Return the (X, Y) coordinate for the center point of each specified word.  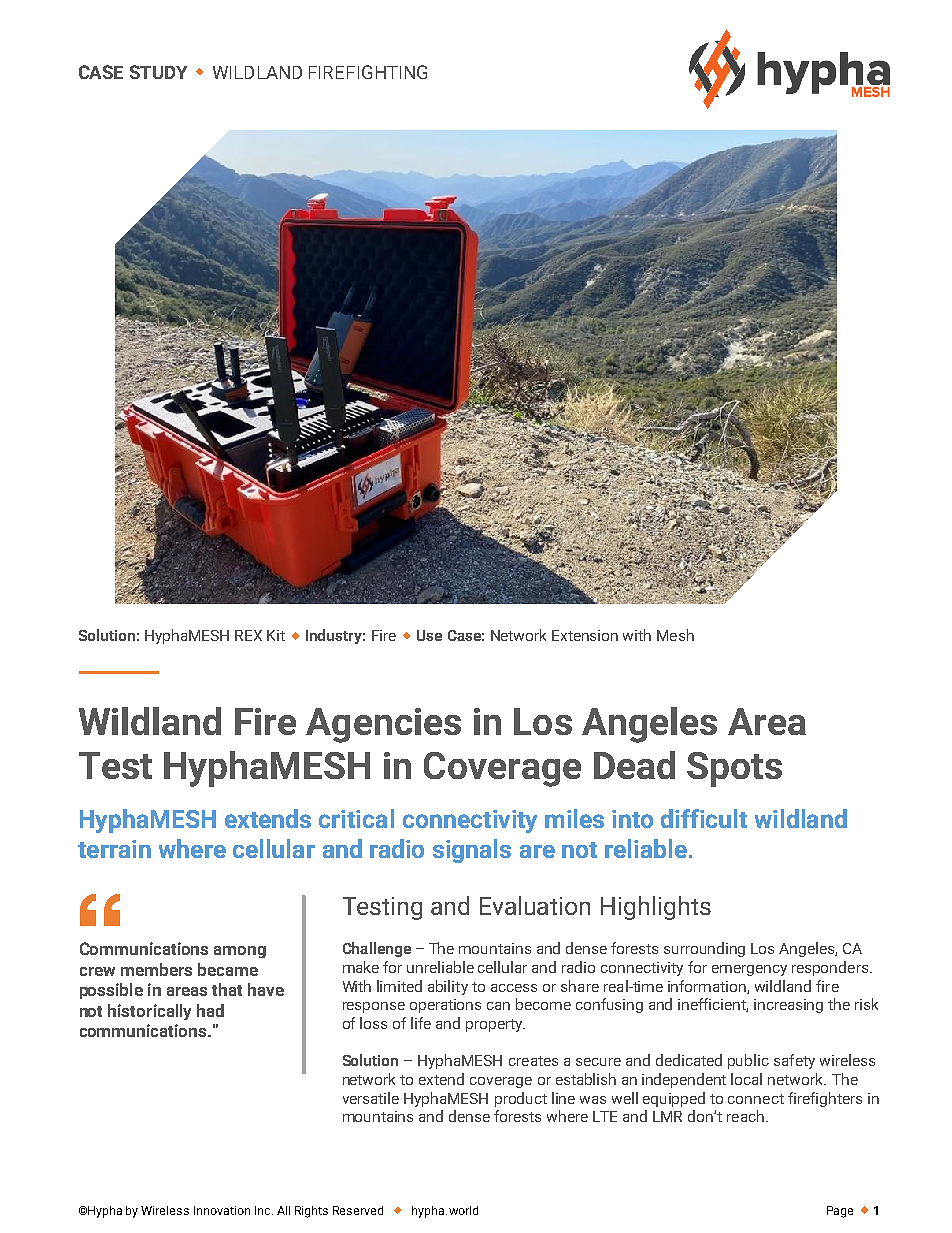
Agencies (383, 725)
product (521, 1099)
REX (248, 635)
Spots (734, 769)
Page (840, 1212)
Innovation (222, 1210)
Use (429, 635)
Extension (585, 635)
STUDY (158, 72)
